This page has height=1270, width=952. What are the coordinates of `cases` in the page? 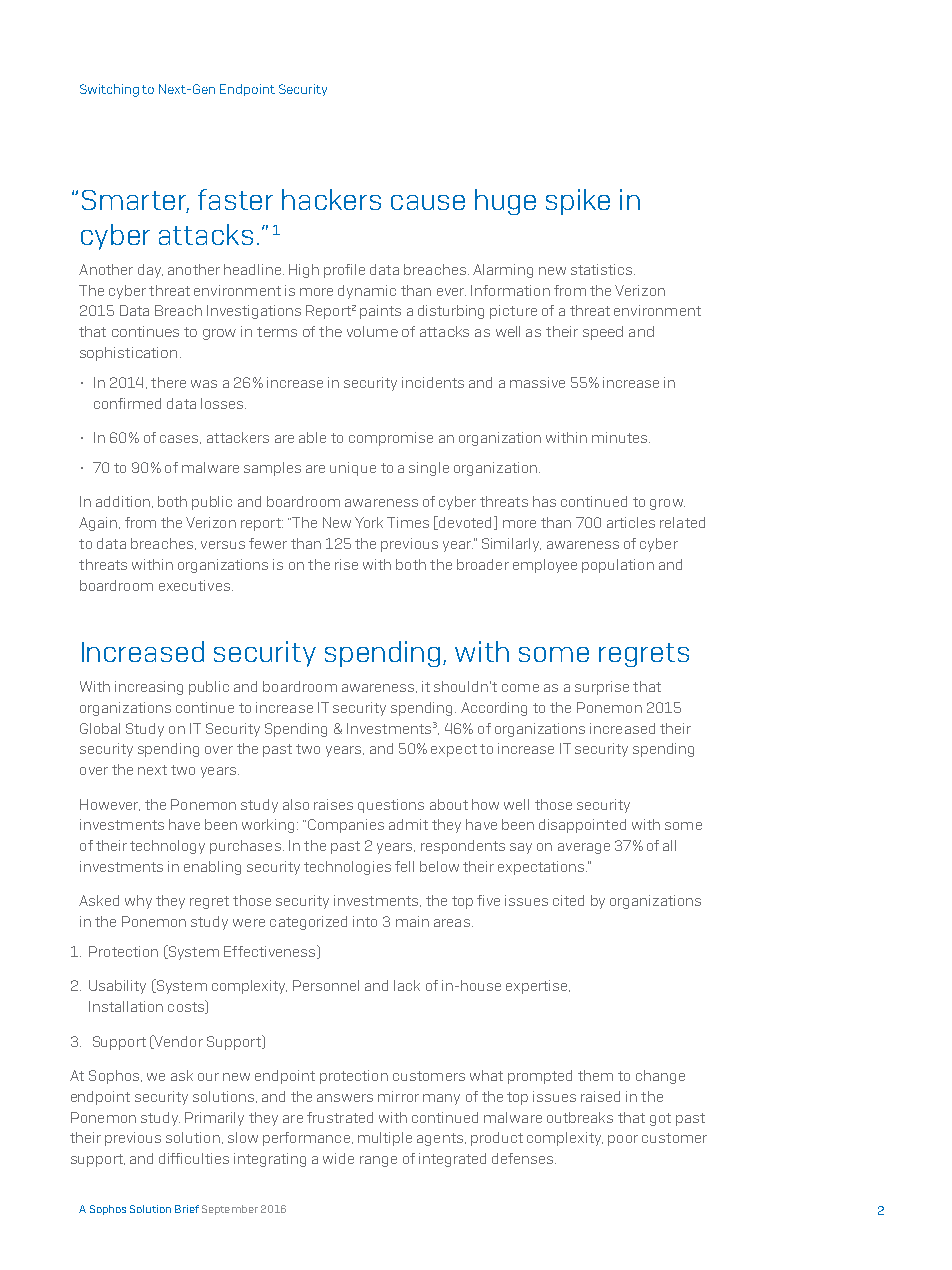 It's located at (180, 439).
